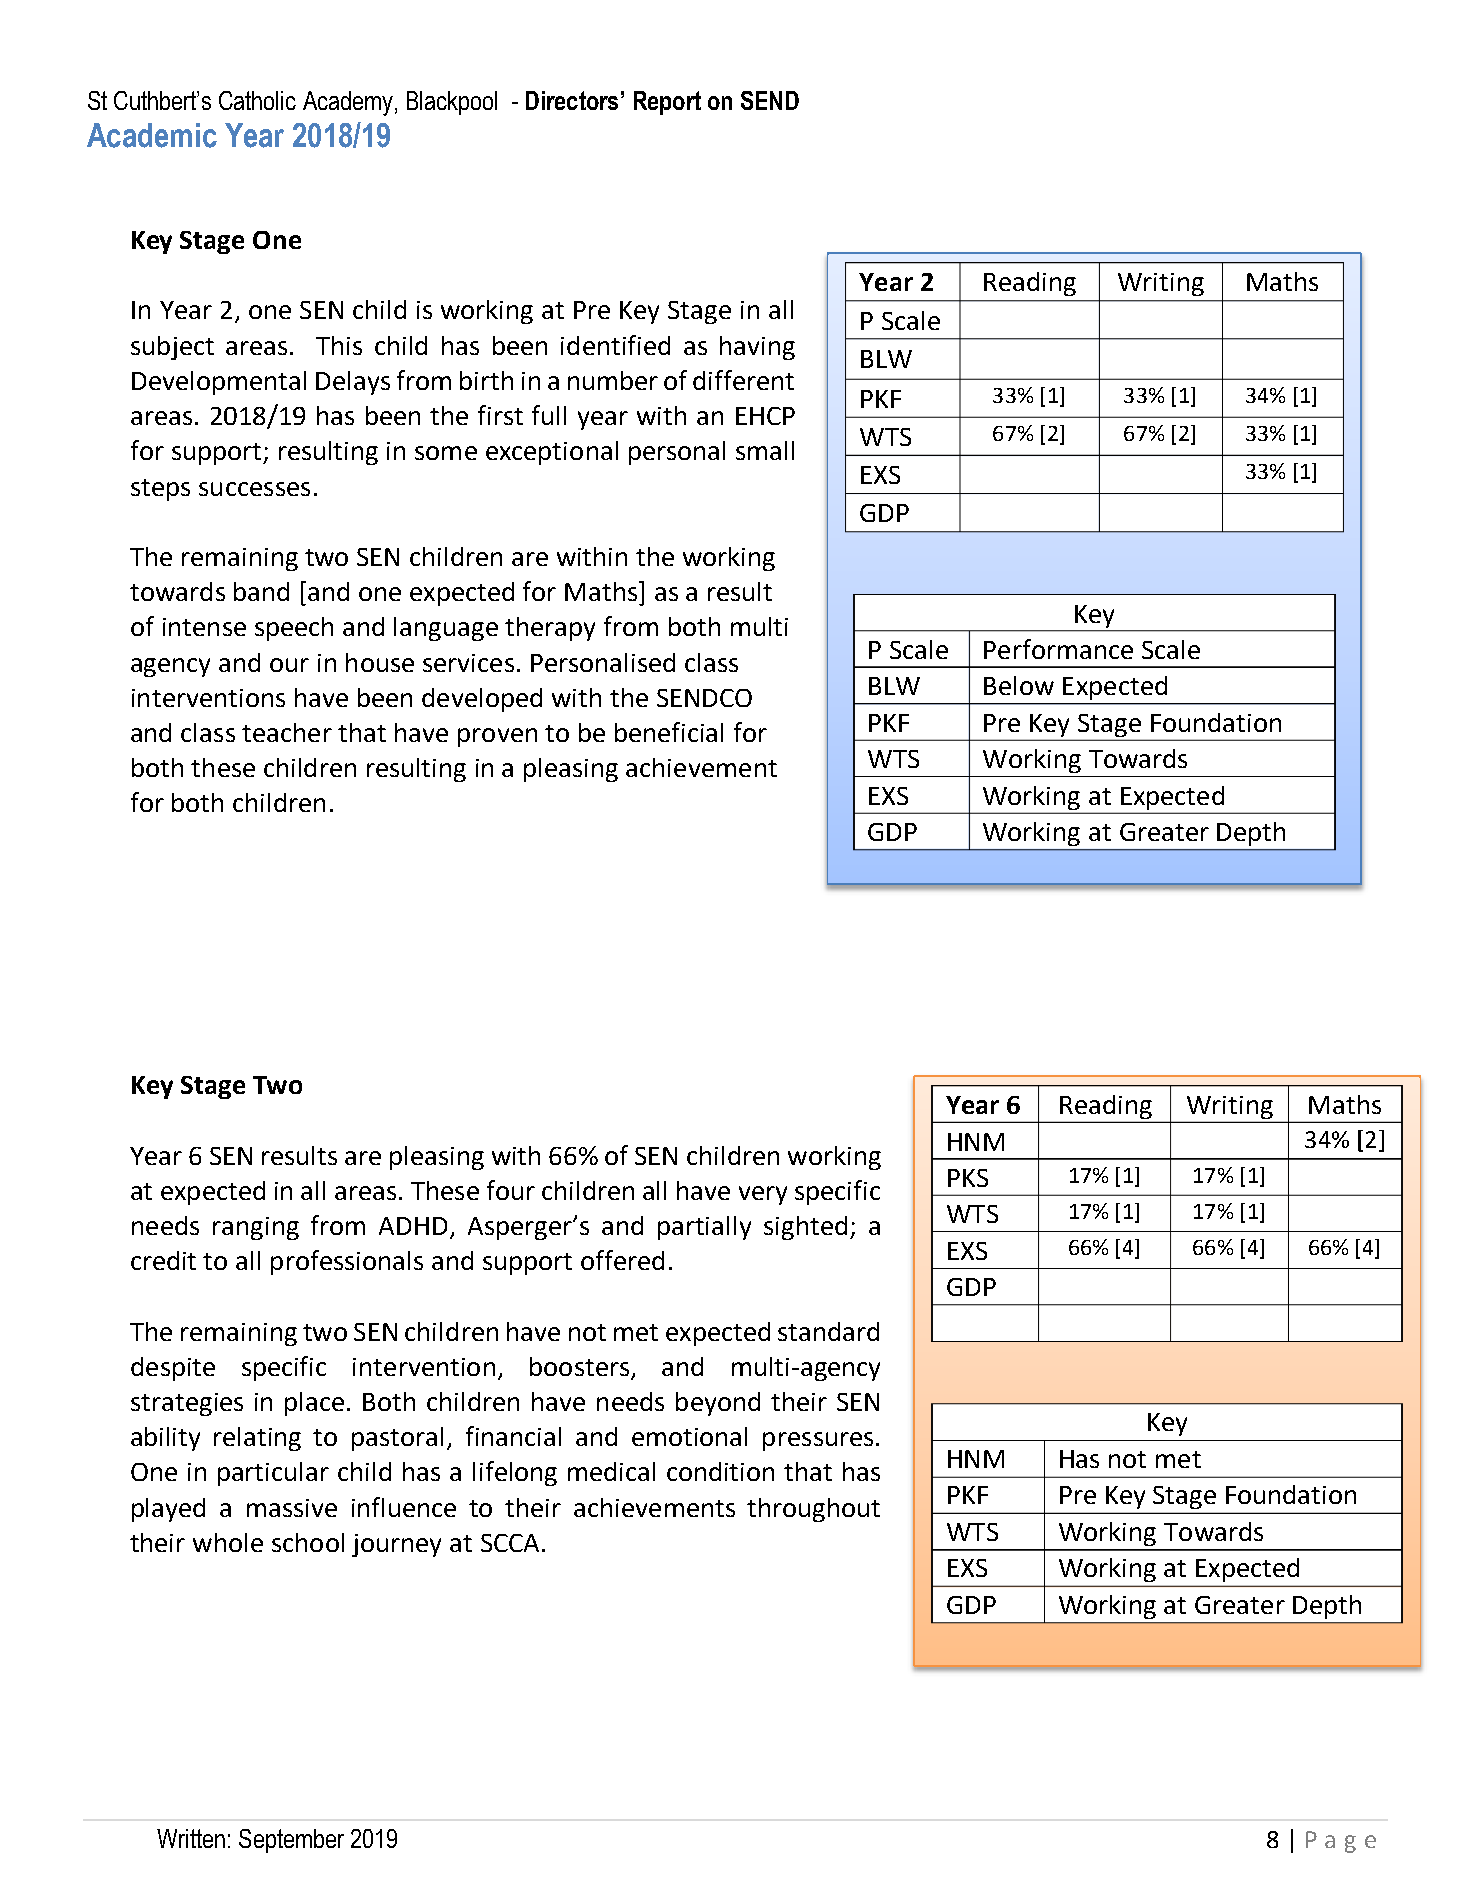  What do you see at coordinates (813, 1510) in the document?
I see `throughout` at bounding box center [813, 1510].
